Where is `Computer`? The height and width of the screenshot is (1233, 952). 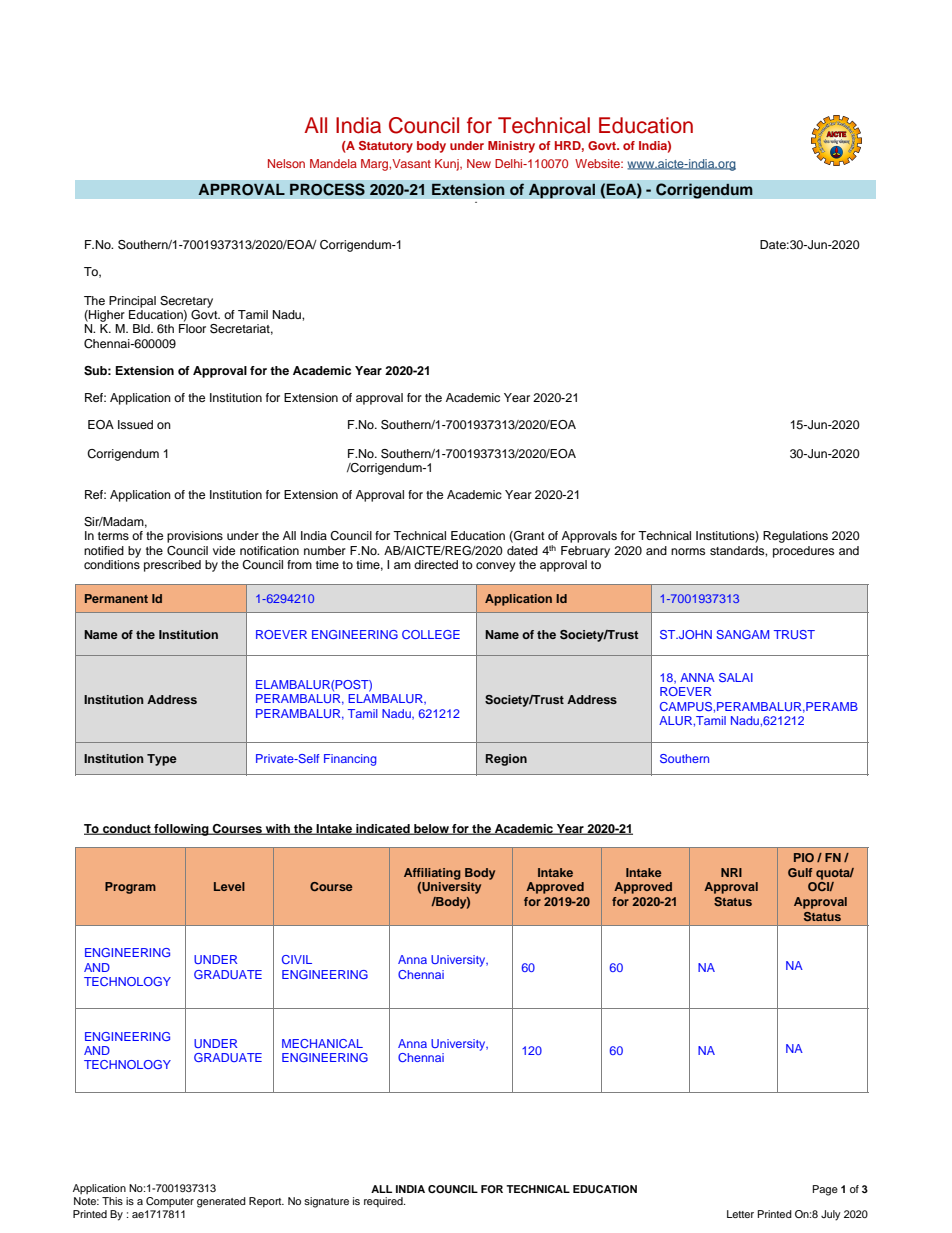 Computer is located at coordinates (170, 1202).
